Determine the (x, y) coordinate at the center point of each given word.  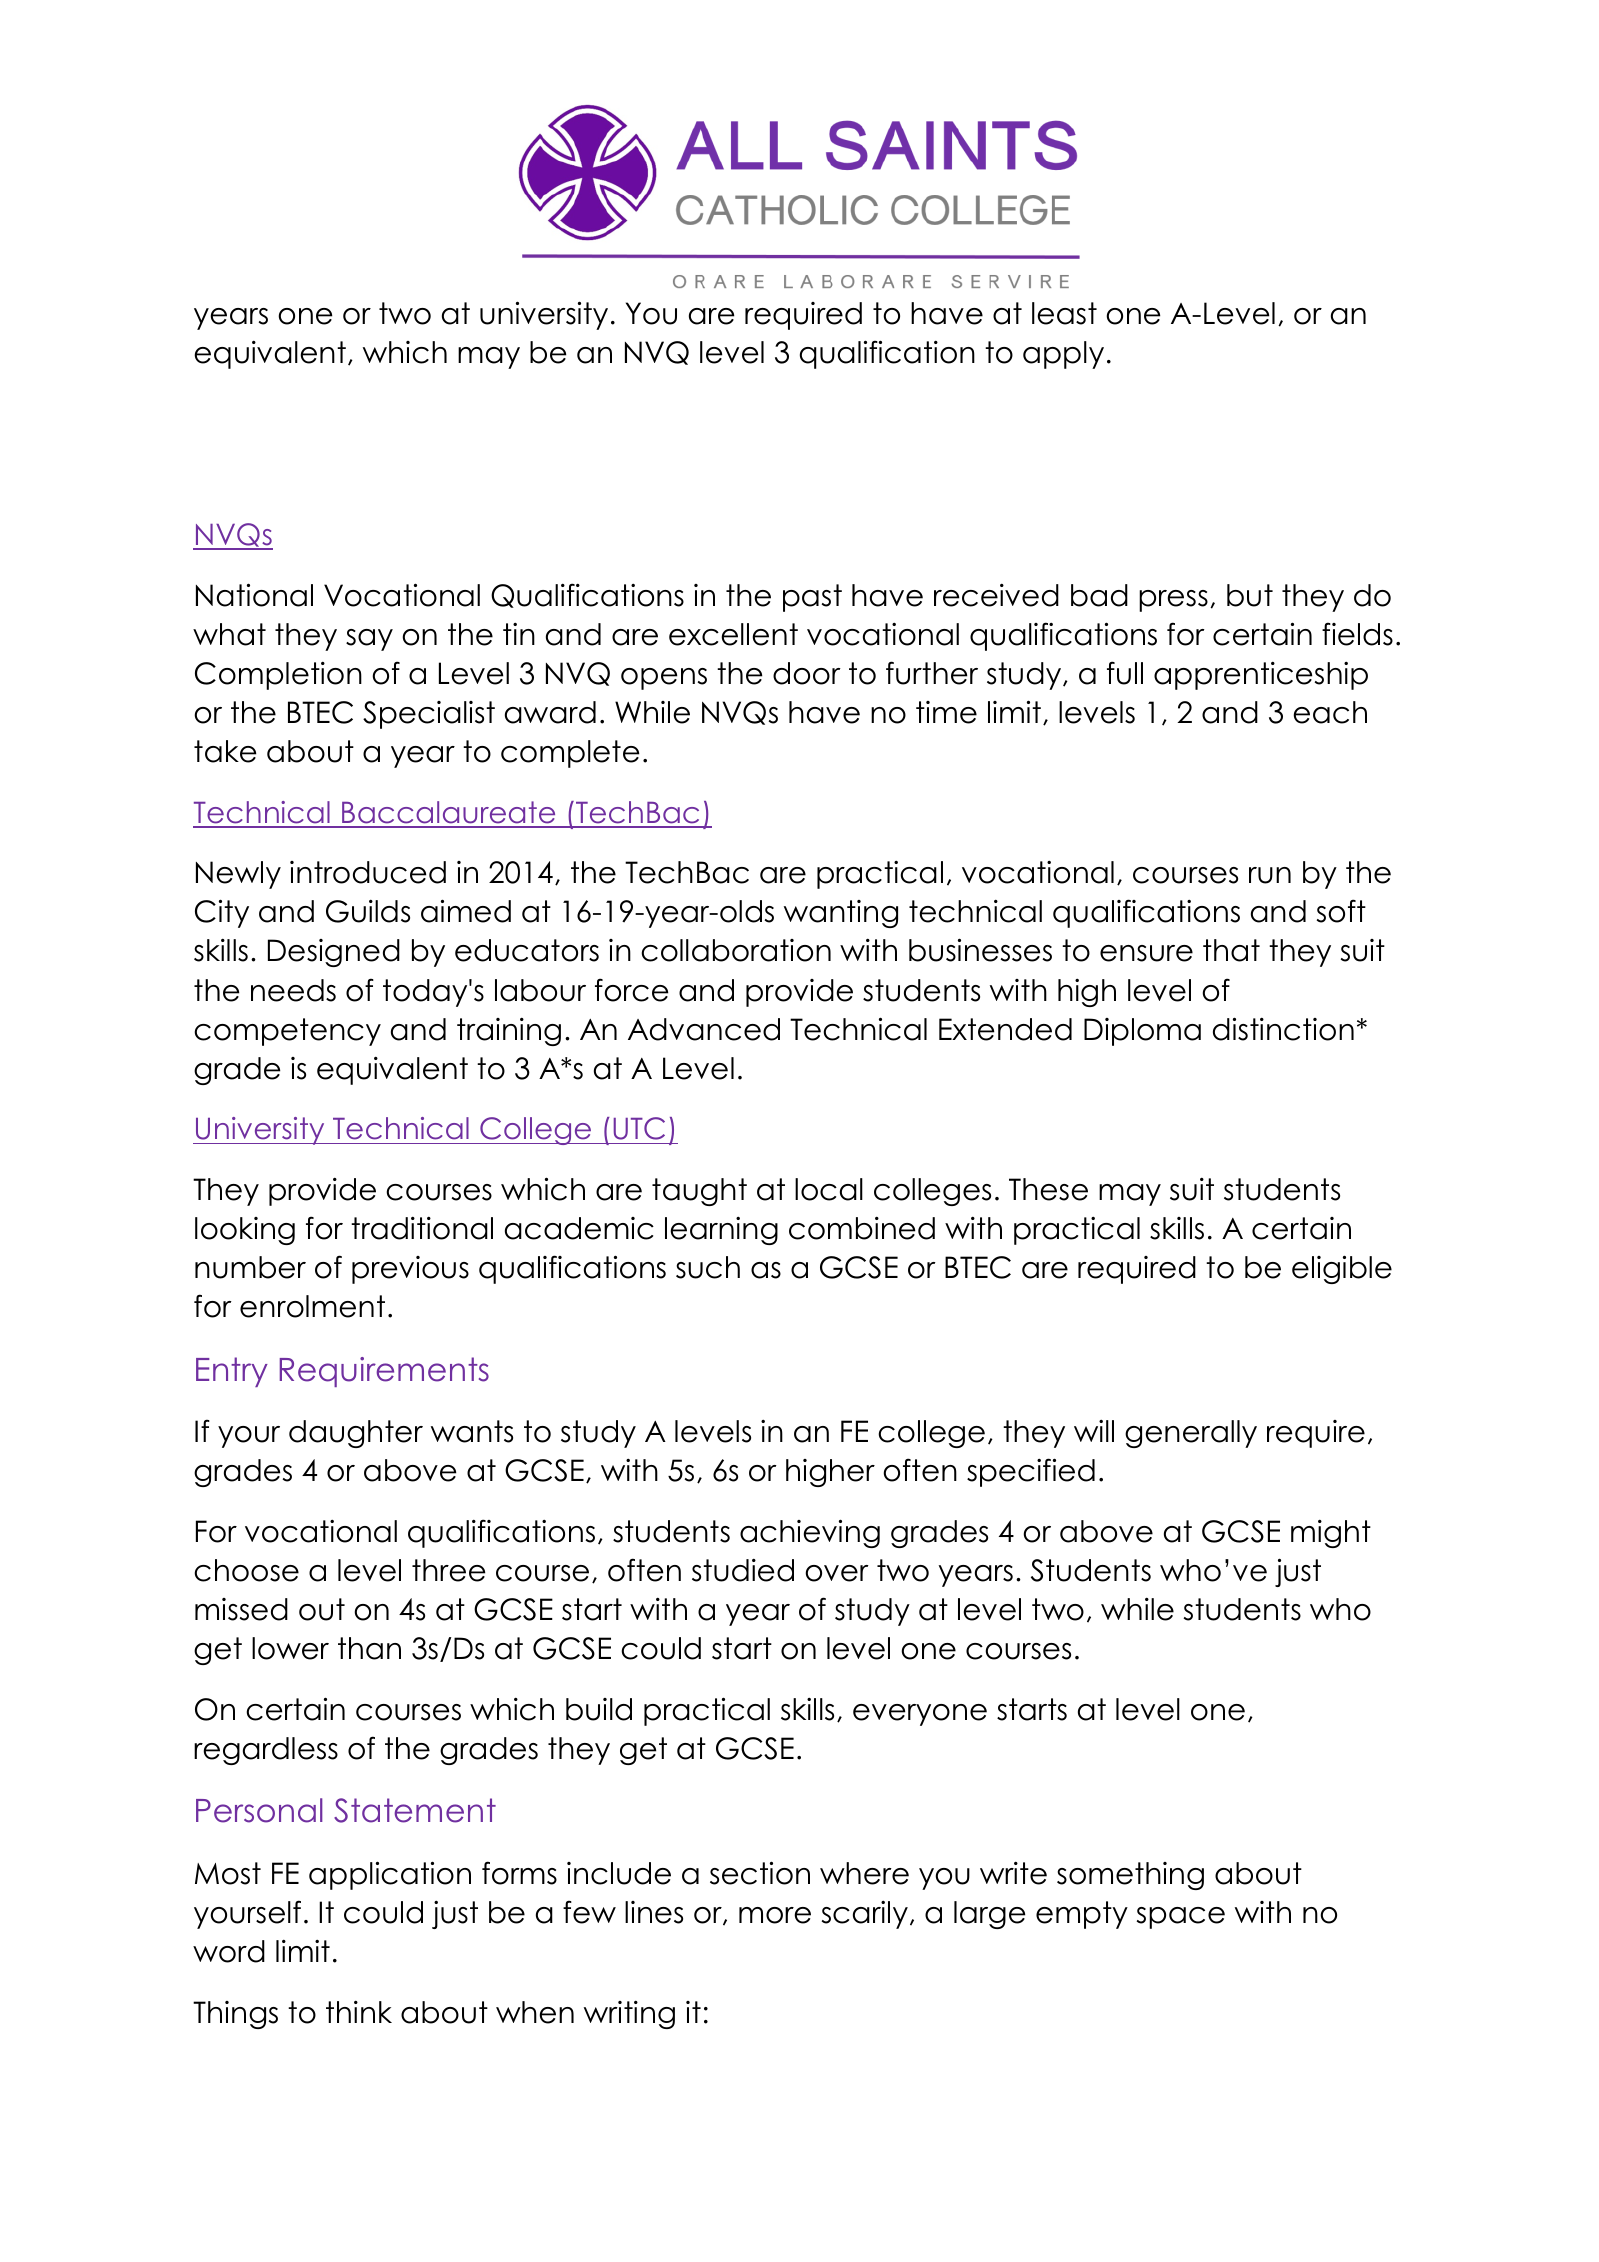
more (775, 1915)
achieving (810, 1533)
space (1181, 1918)
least (1064, 313)
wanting (841, 914)
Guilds (368, 911)
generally (1191, 1434)
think (359, 2012)
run (1270, 875)
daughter (356, 1434)
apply (1063, 355)
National (254, 595)
